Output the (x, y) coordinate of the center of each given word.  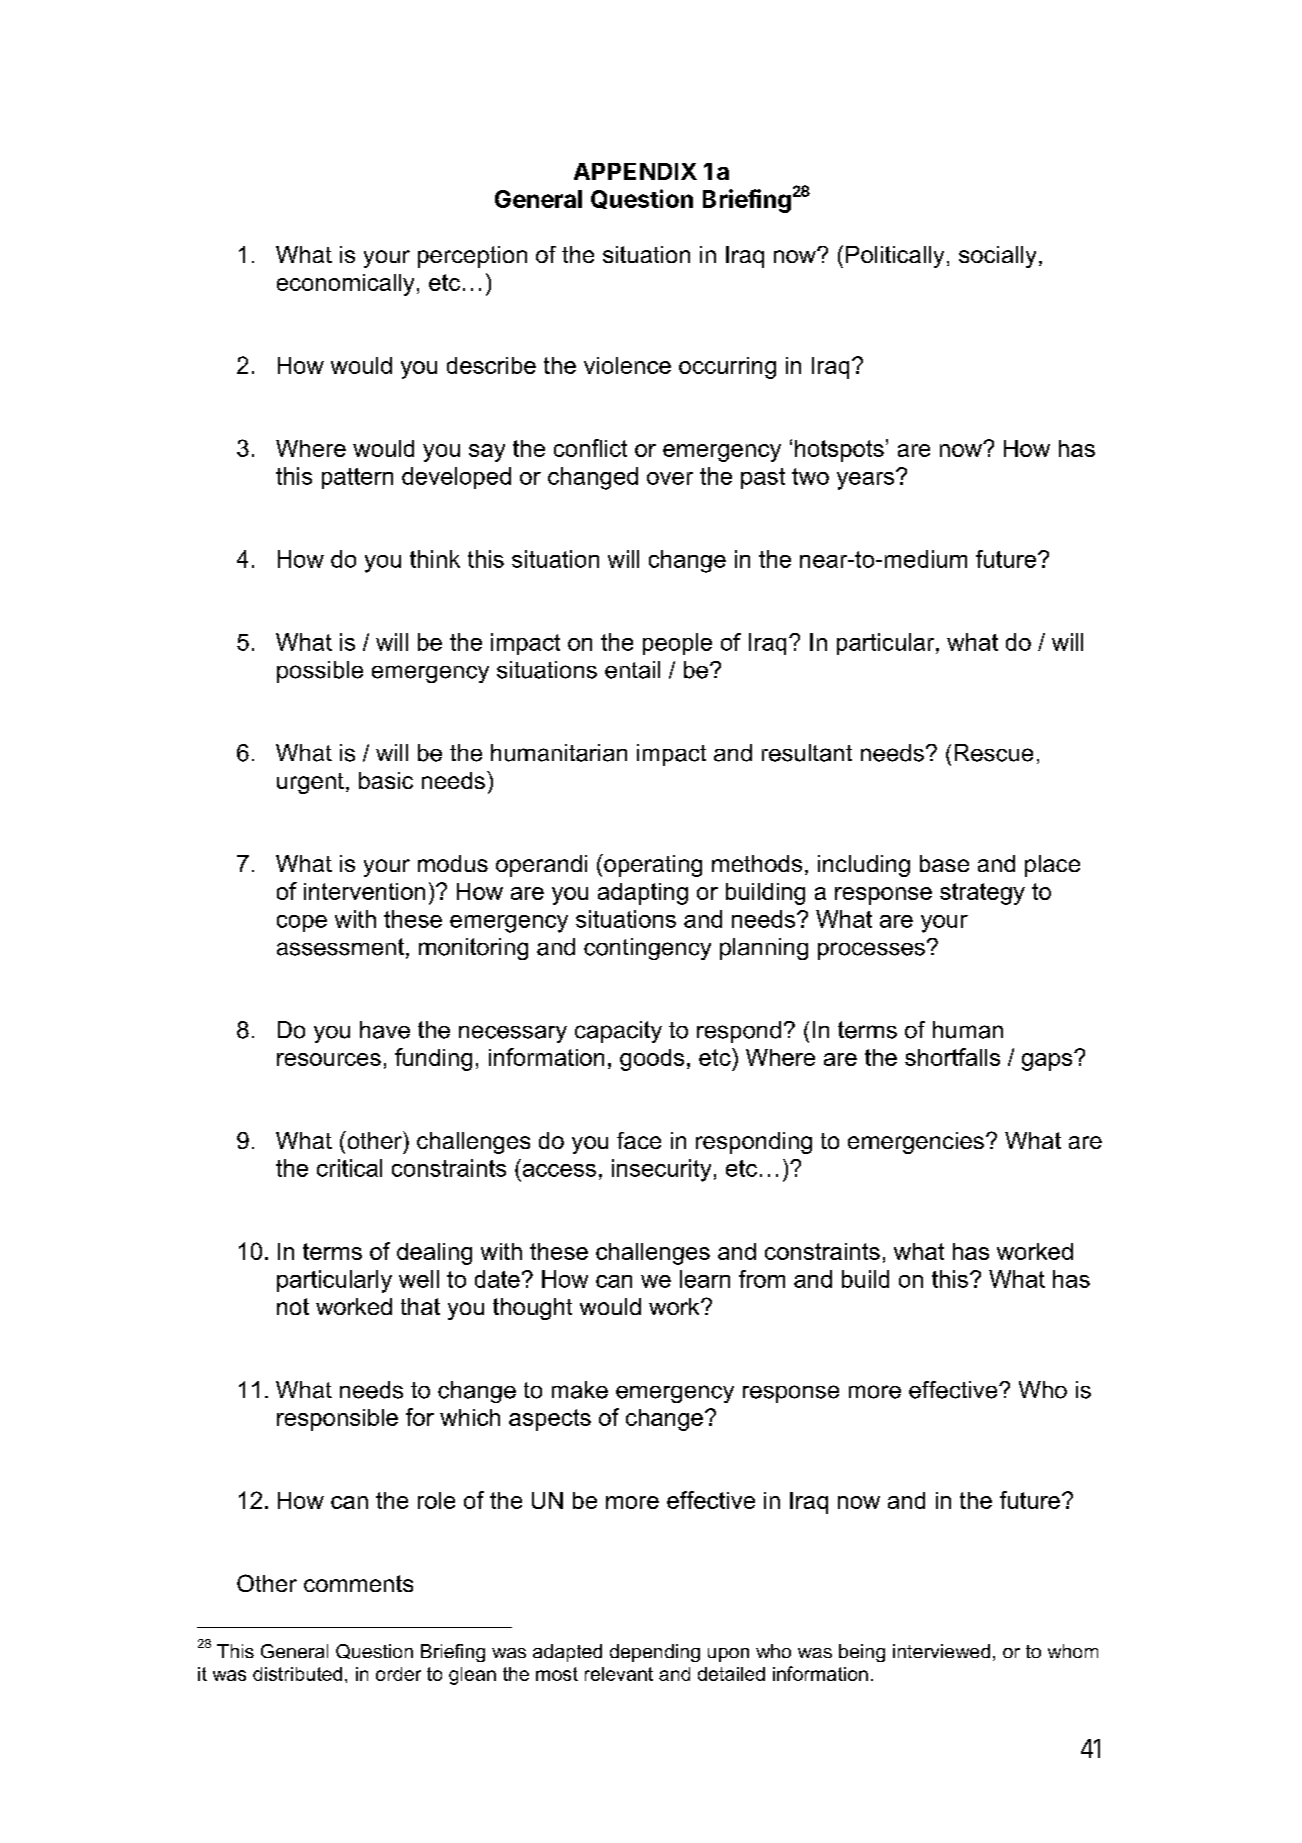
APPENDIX (635, 171)
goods (652, 1060)
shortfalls (952, 1057)
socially (997, 257)
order (398, 1674)
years (867, 480)
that (420, 1306)
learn (705, 1279)
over (670, 478)
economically (345, 285)
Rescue (994, 753)
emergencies (916, 1143)
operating (652, 865)
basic (386, 780)
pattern (357, 478)
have (385, 1030)
